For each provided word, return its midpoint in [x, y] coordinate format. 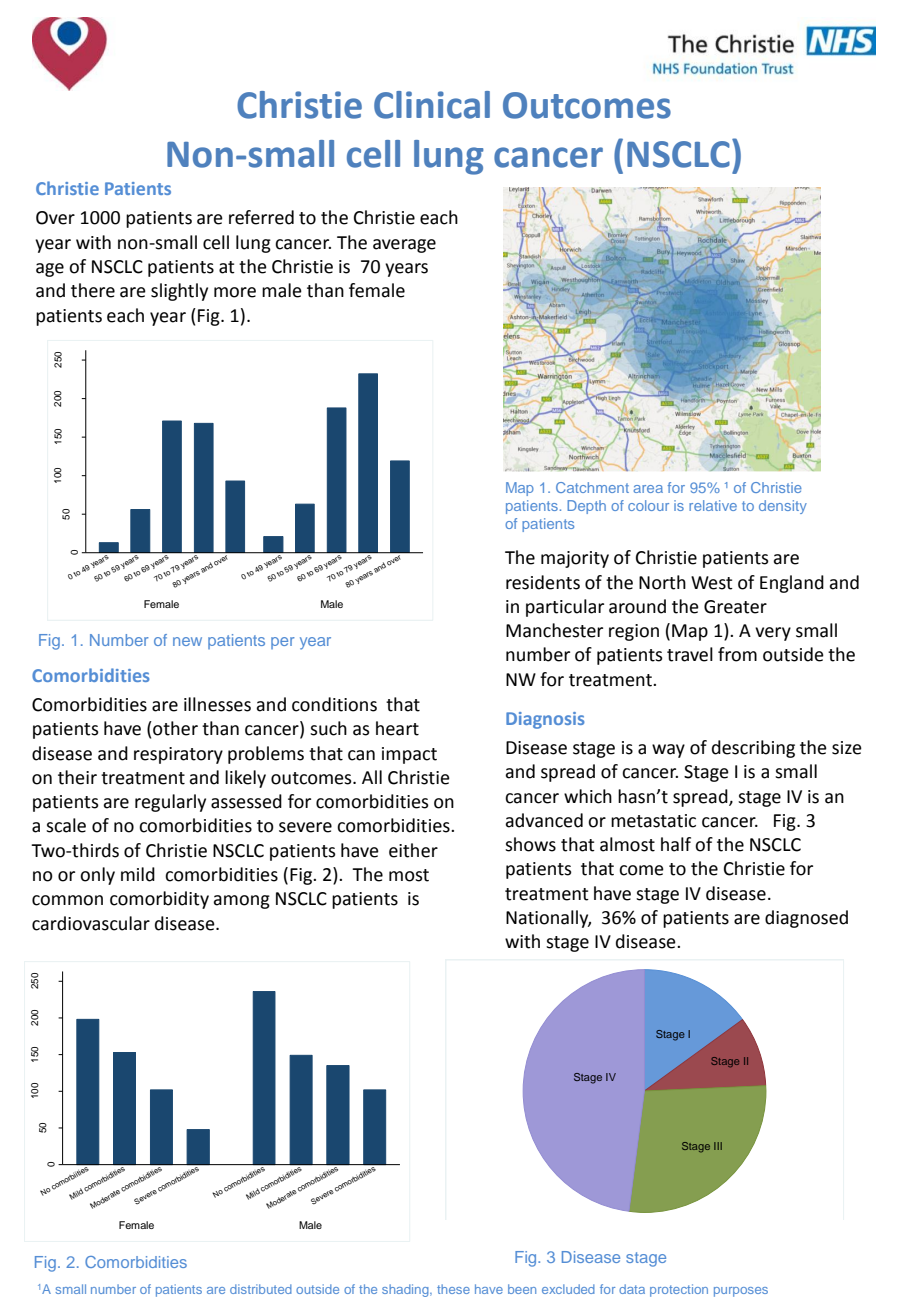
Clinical [432, 105]
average [404, 246]
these [453, 1289]
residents [543, 582]
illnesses [217, 704]
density [783, 507]
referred [261, 217]
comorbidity [159, 900]
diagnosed [806, 919]
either [413, 850]
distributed [261, 1289]
